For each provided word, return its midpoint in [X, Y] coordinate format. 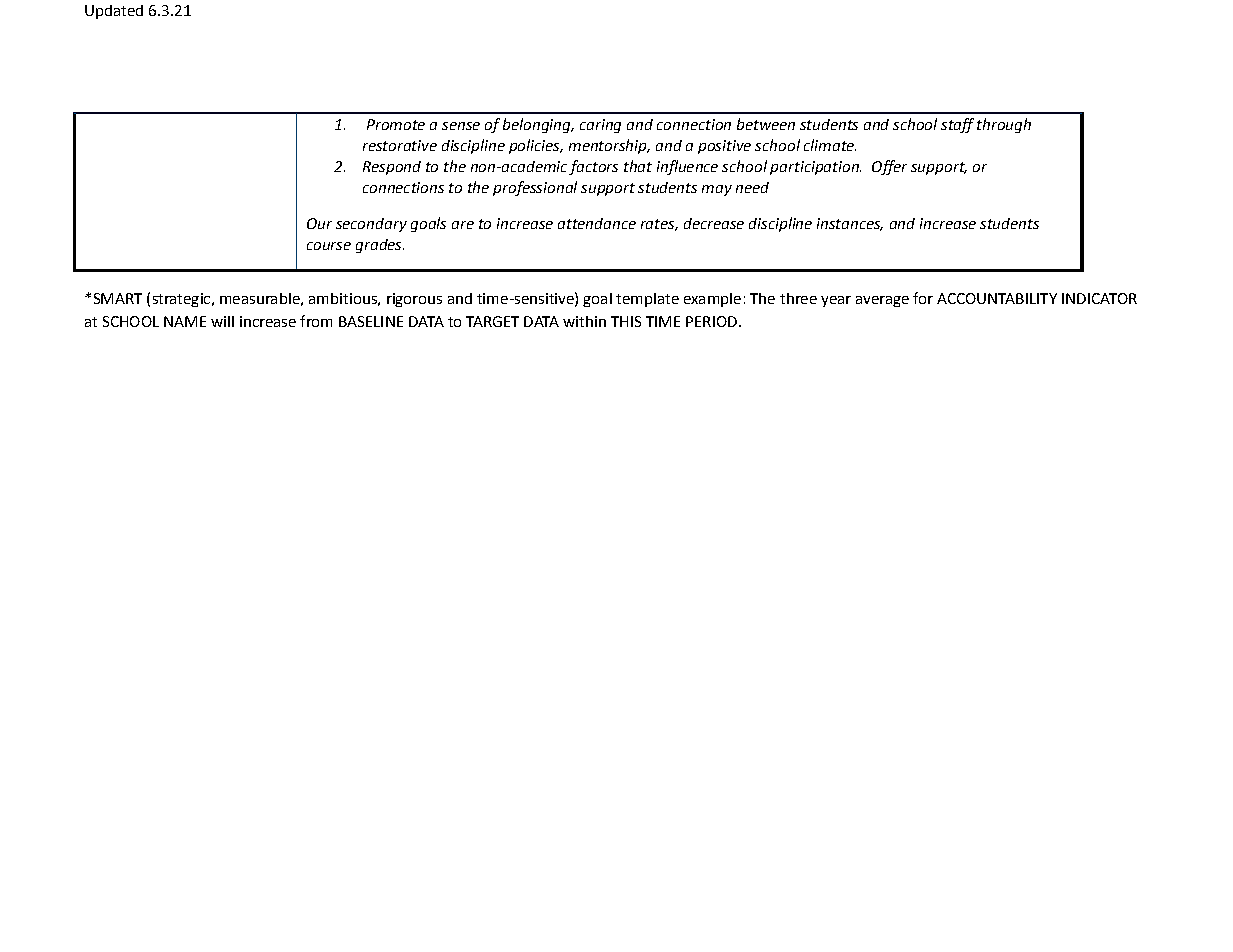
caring [600, 126]
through [1004, 125]
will [222, 321]
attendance [597, 223]
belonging [538, 125]
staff [957, 125]
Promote [396, 124]
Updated [114, 12]
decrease [714, 223]
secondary [371, 225]
